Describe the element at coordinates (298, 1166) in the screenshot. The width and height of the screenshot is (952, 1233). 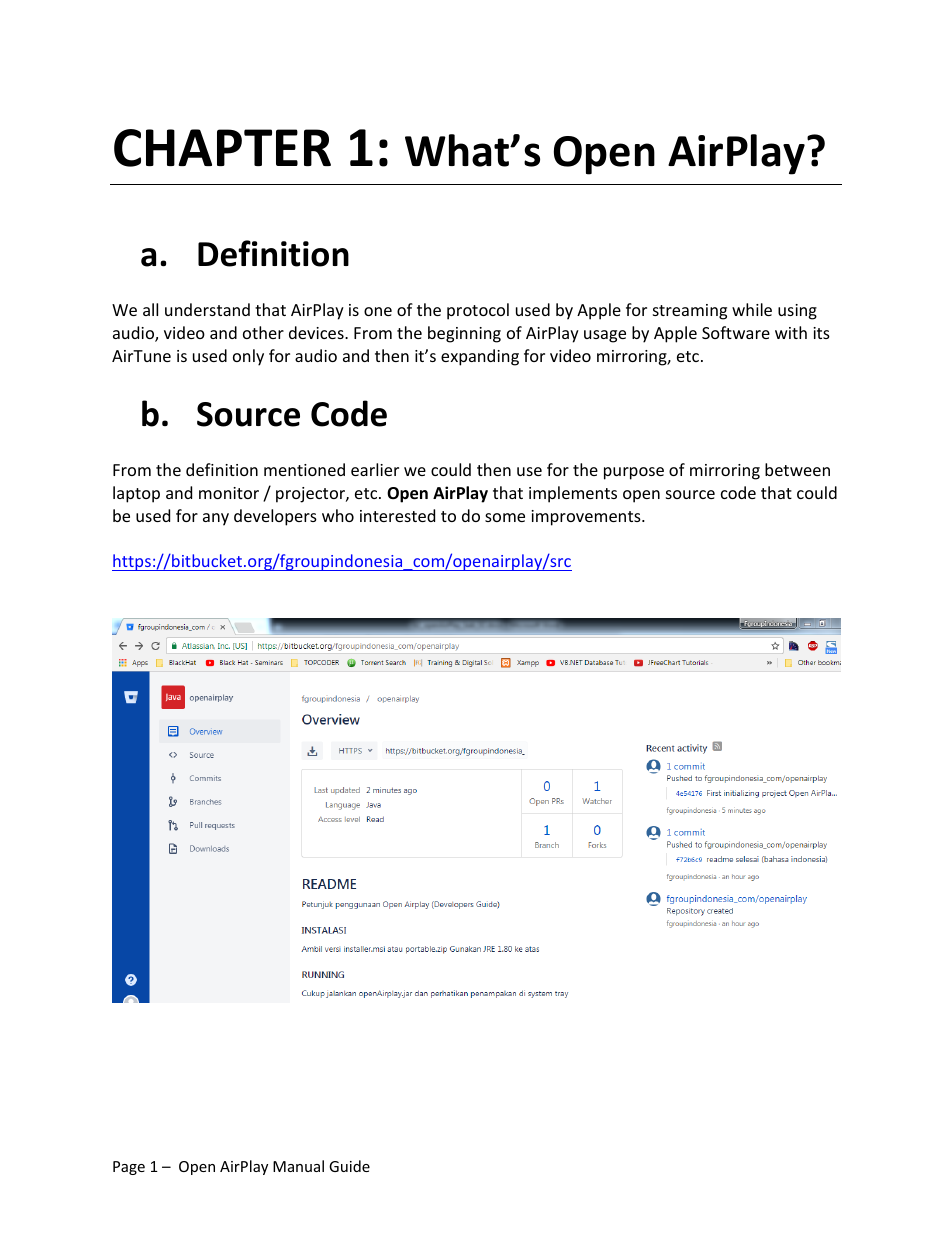
I see `Manual` at that location.
